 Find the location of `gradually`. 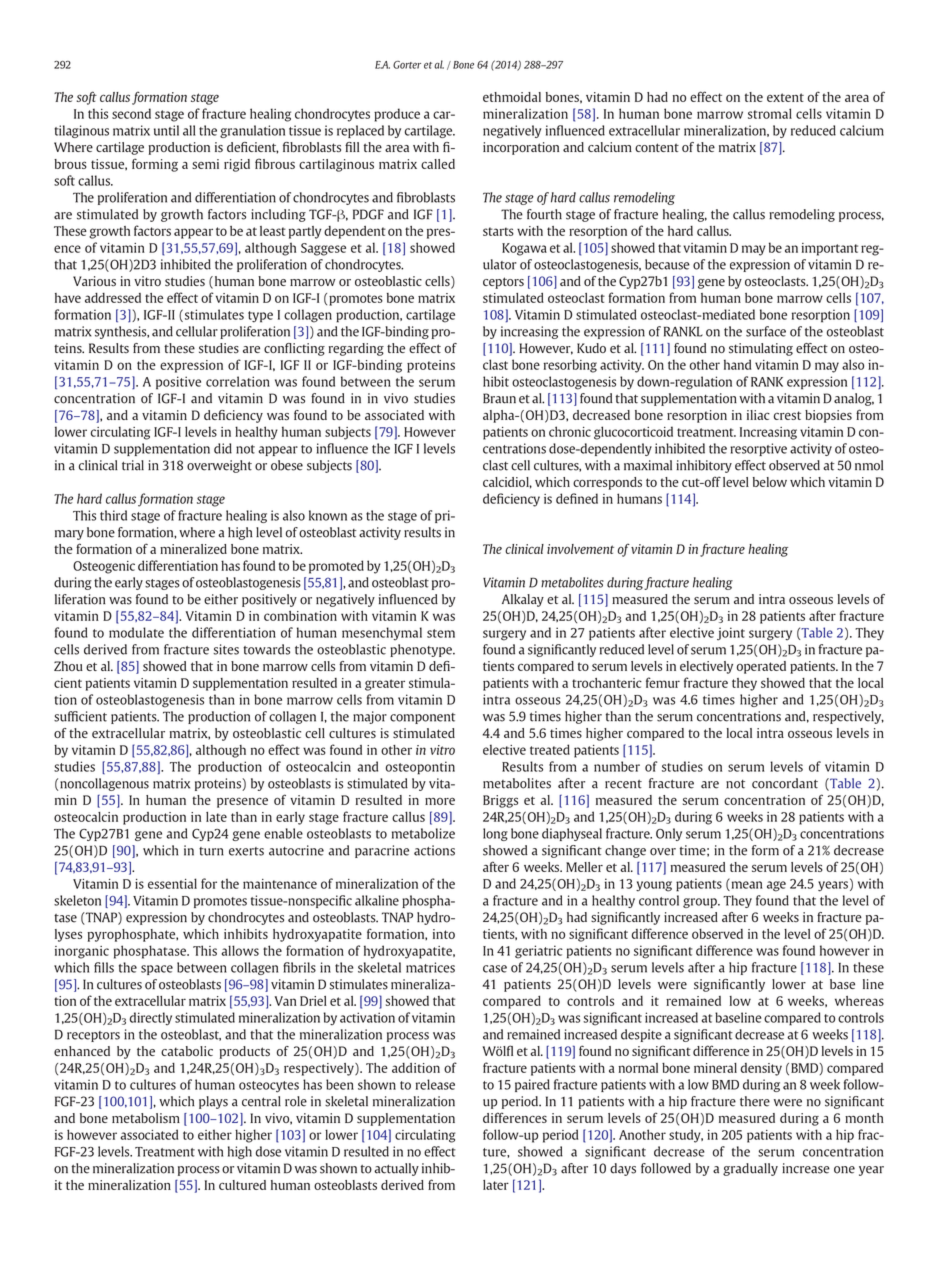

gradually is located at coordinates (750, 1169).
